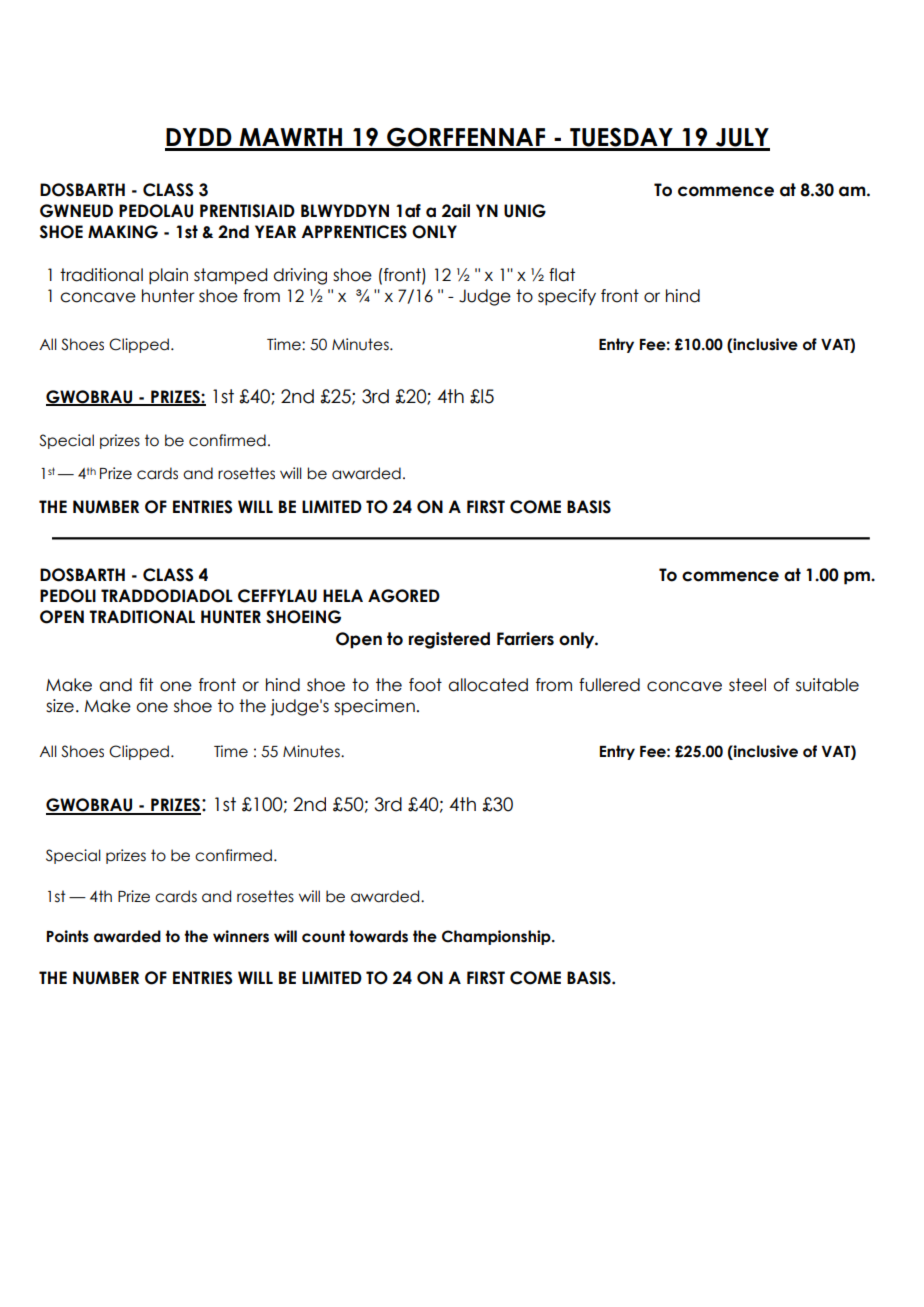 The image size is (924, 1307). What do you see at coordinates (68, 936) in the screenshot?
I see `Points` at bounding box center [68, 936].
